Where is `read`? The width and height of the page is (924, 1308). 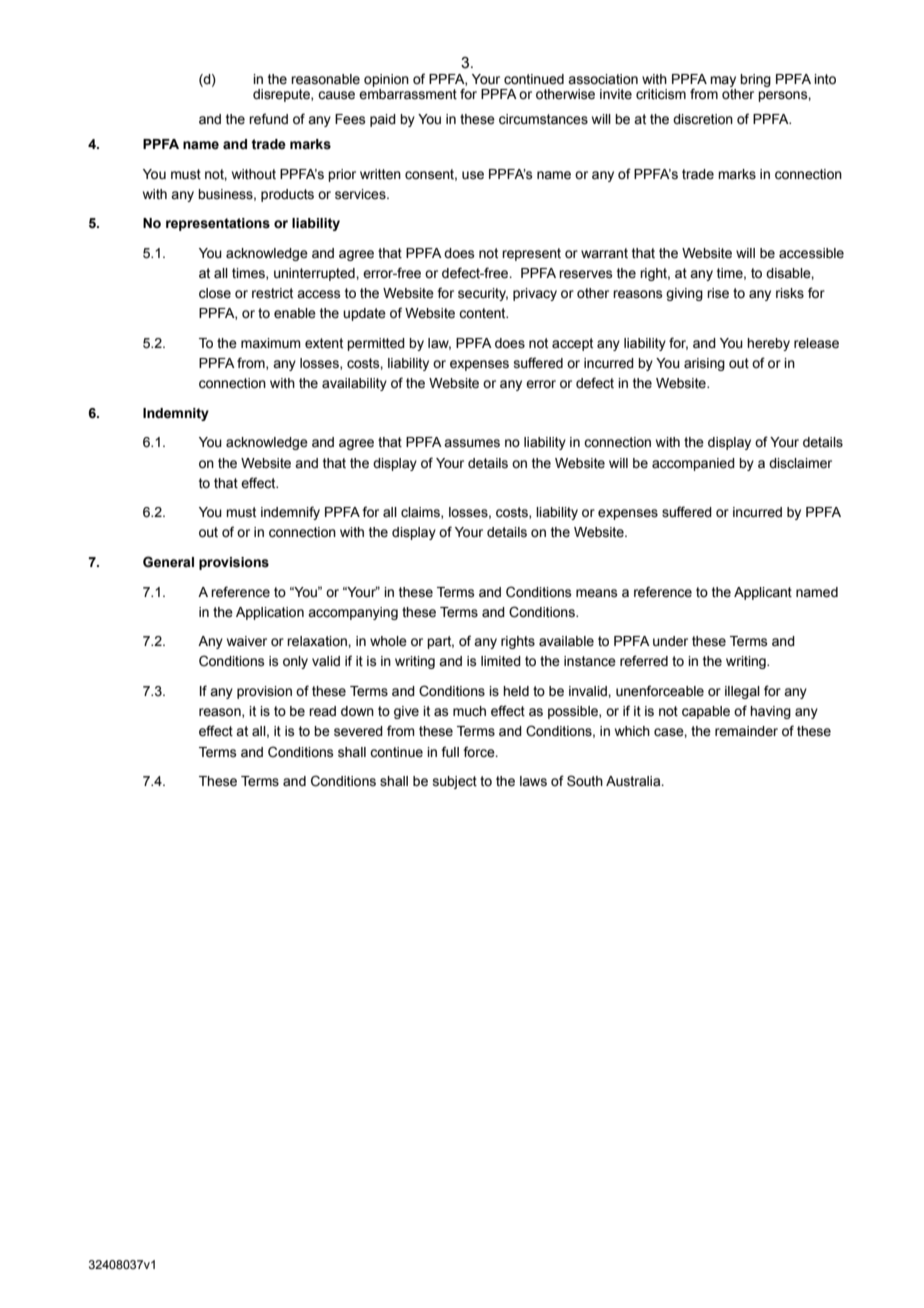 read is located at coordinates (322, 711).
